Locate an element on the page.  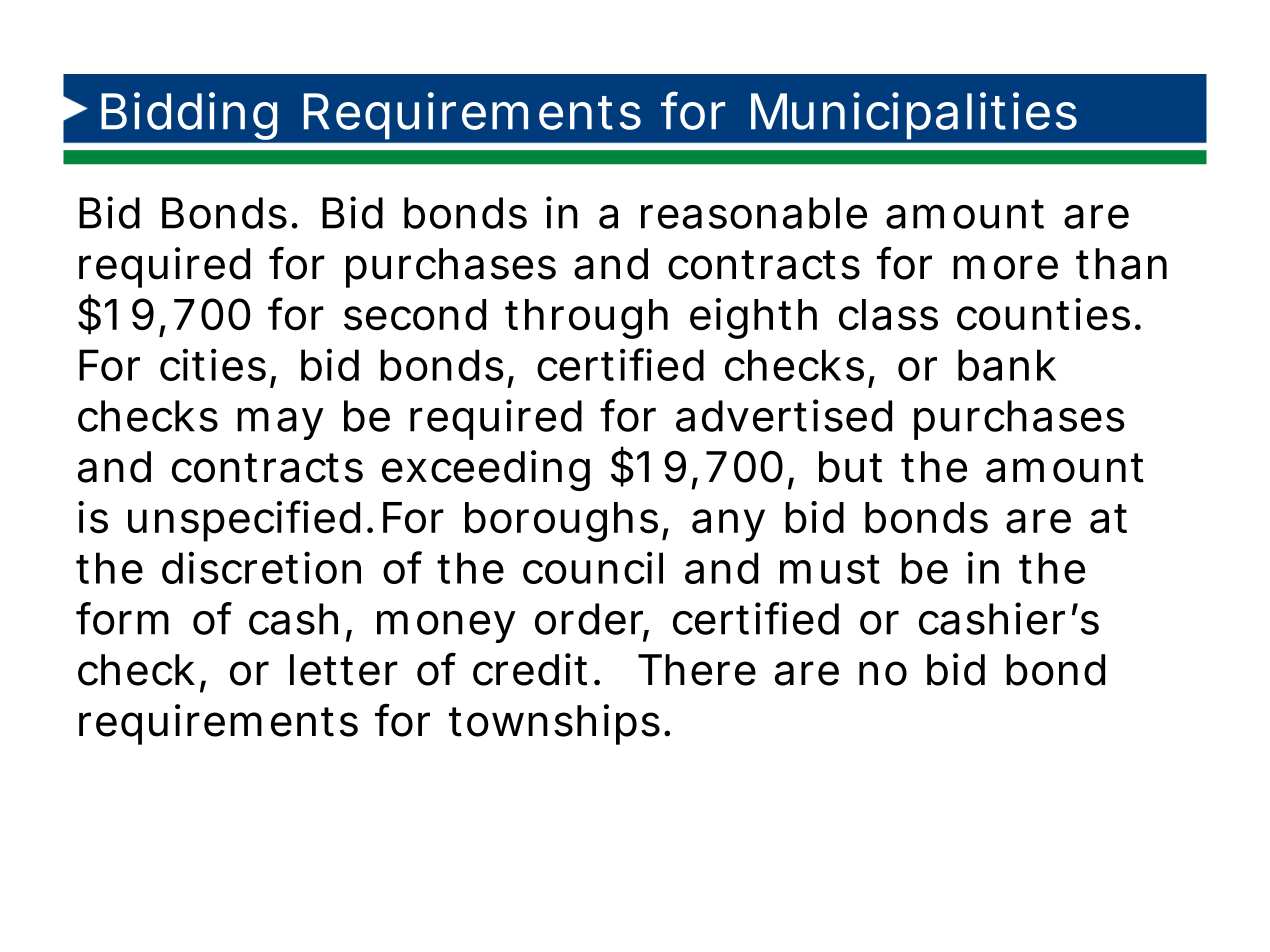
reasonable is located at coordinates (754, 213).
